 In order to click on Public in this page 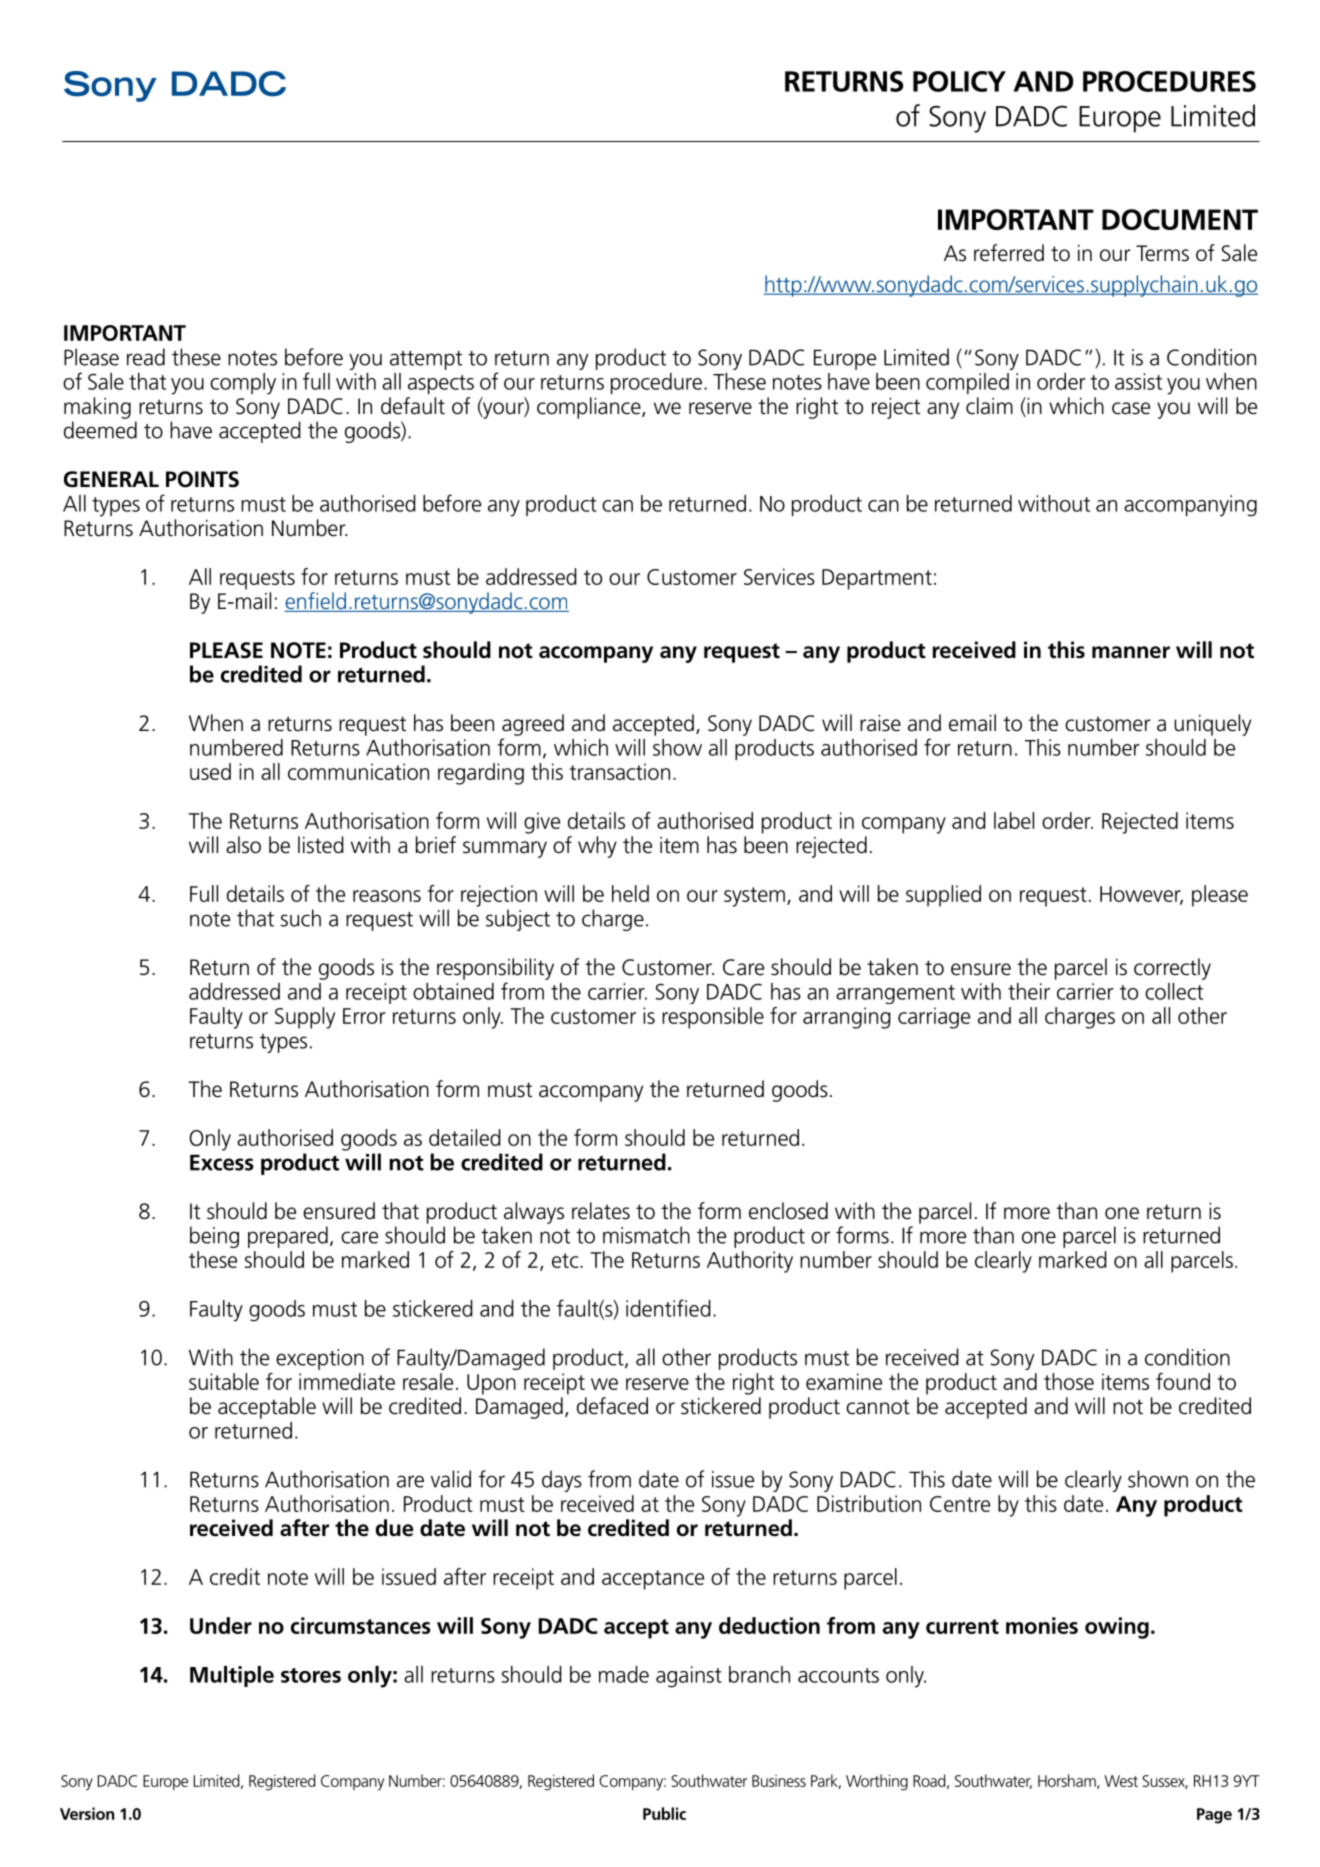, I will do `click(664, 1813)`.
